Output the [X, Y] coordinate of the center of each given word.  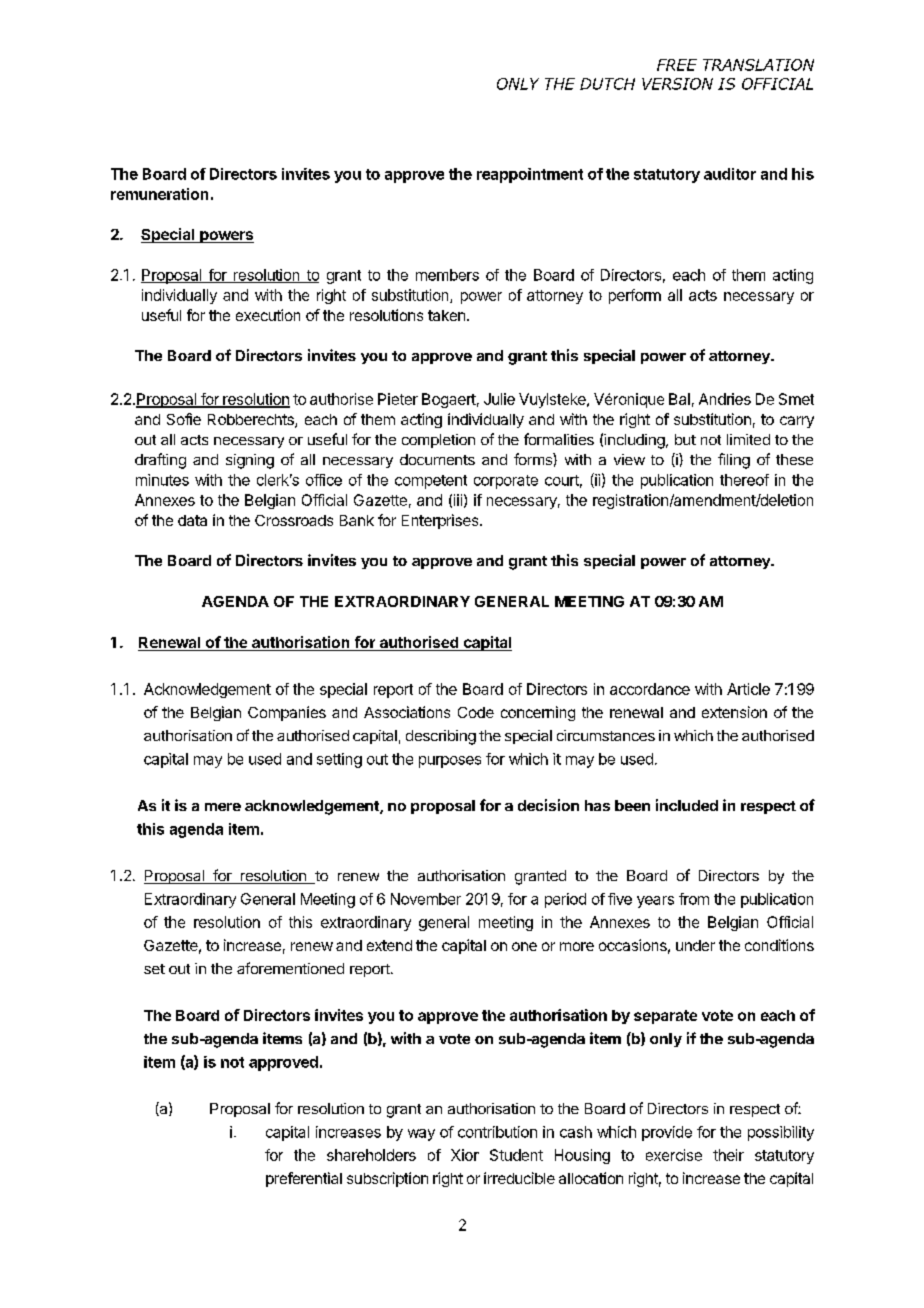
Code [476, 712]
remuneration [159, 194]
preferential [304, 1179]
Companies [287, 713]
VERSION [677, 84]
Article [748, 689]
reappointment [530, 175]
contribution [497, 1132]
